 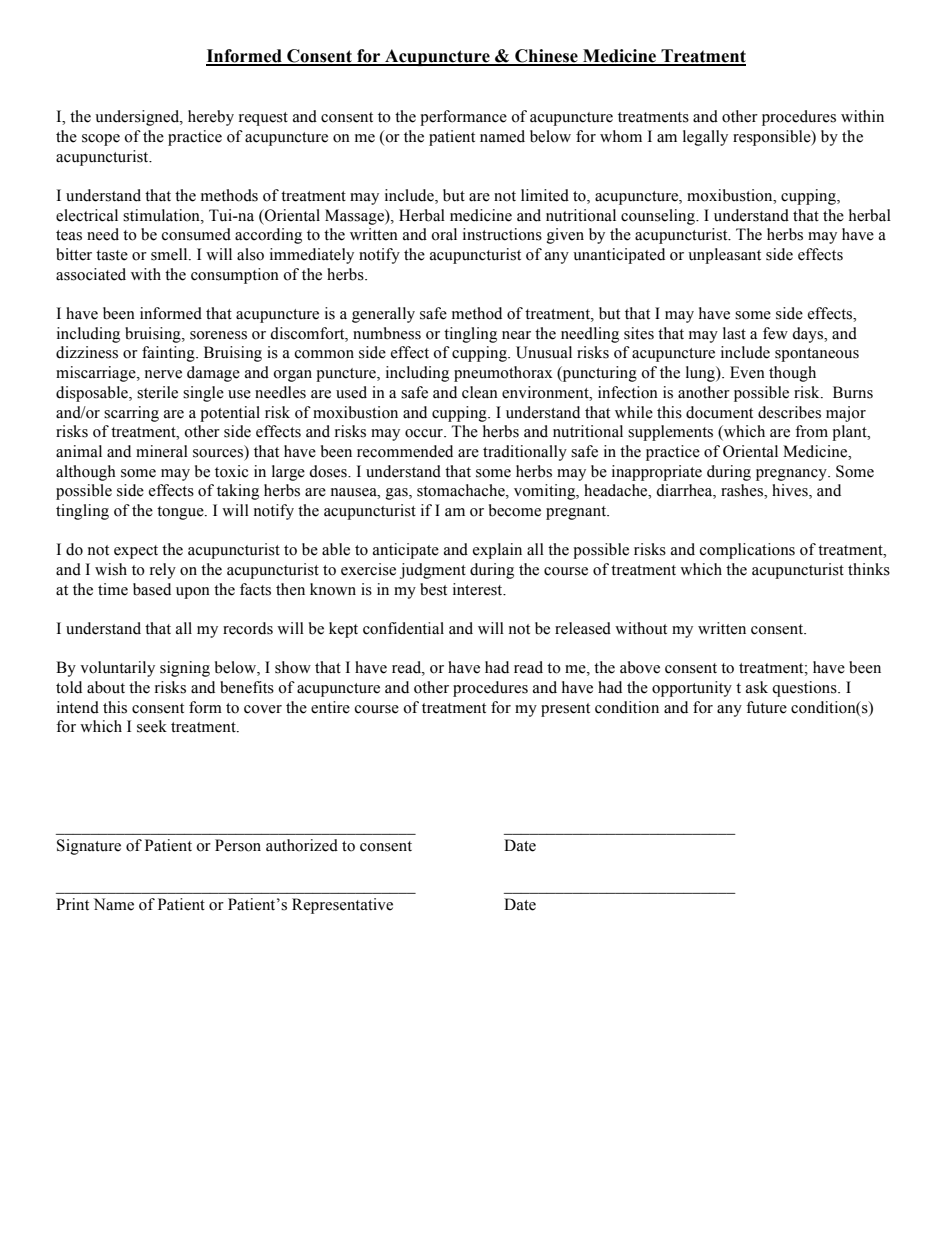 What do you see at coordinates (302, 845) in the screenshot?
I see `authorized` at bounding box center [302, 845].
